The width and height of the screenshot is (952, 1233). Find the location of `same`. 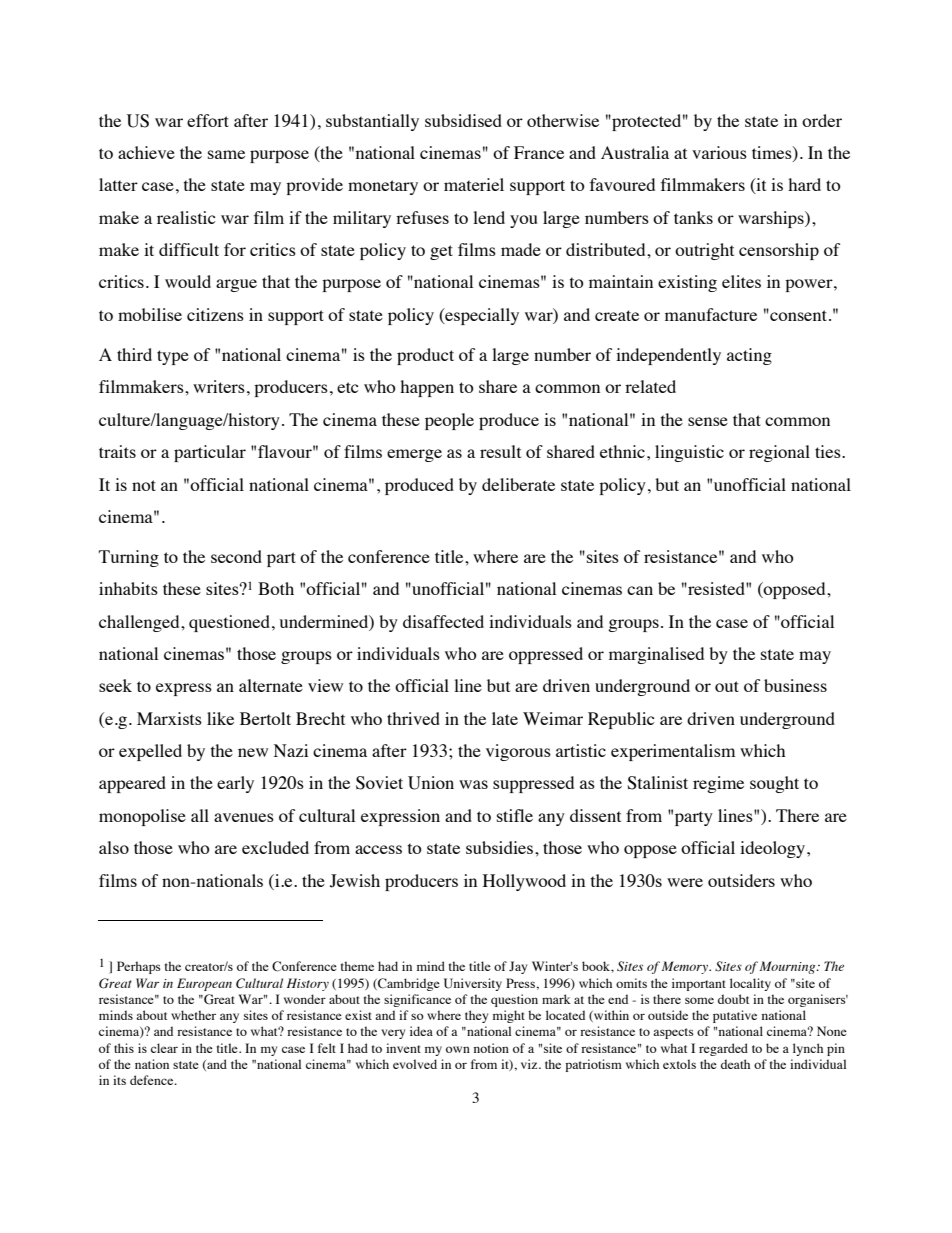

same is located at coordinates (226, 154).
